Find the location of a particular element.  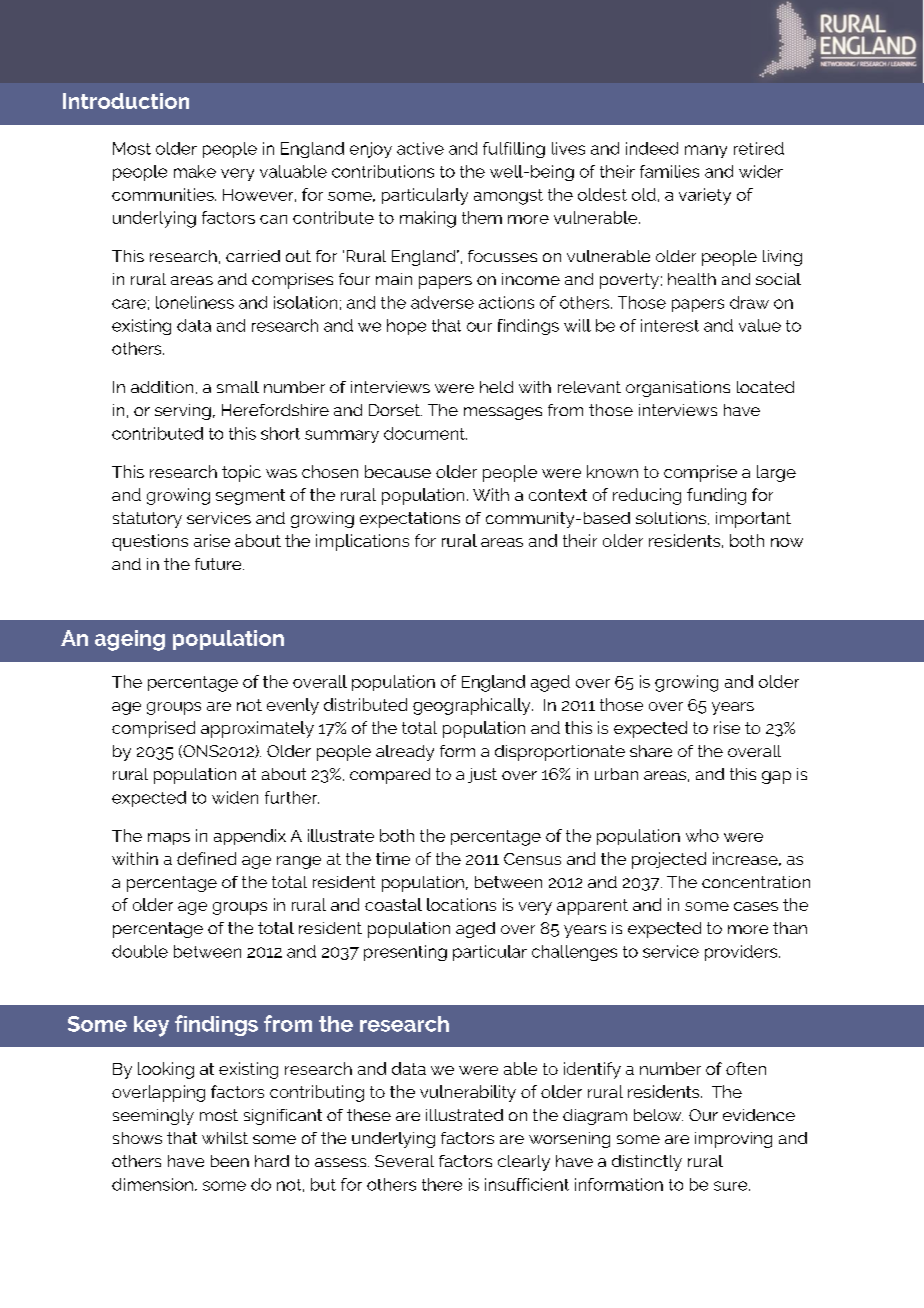

defined is located at coordinates (206, 858).
